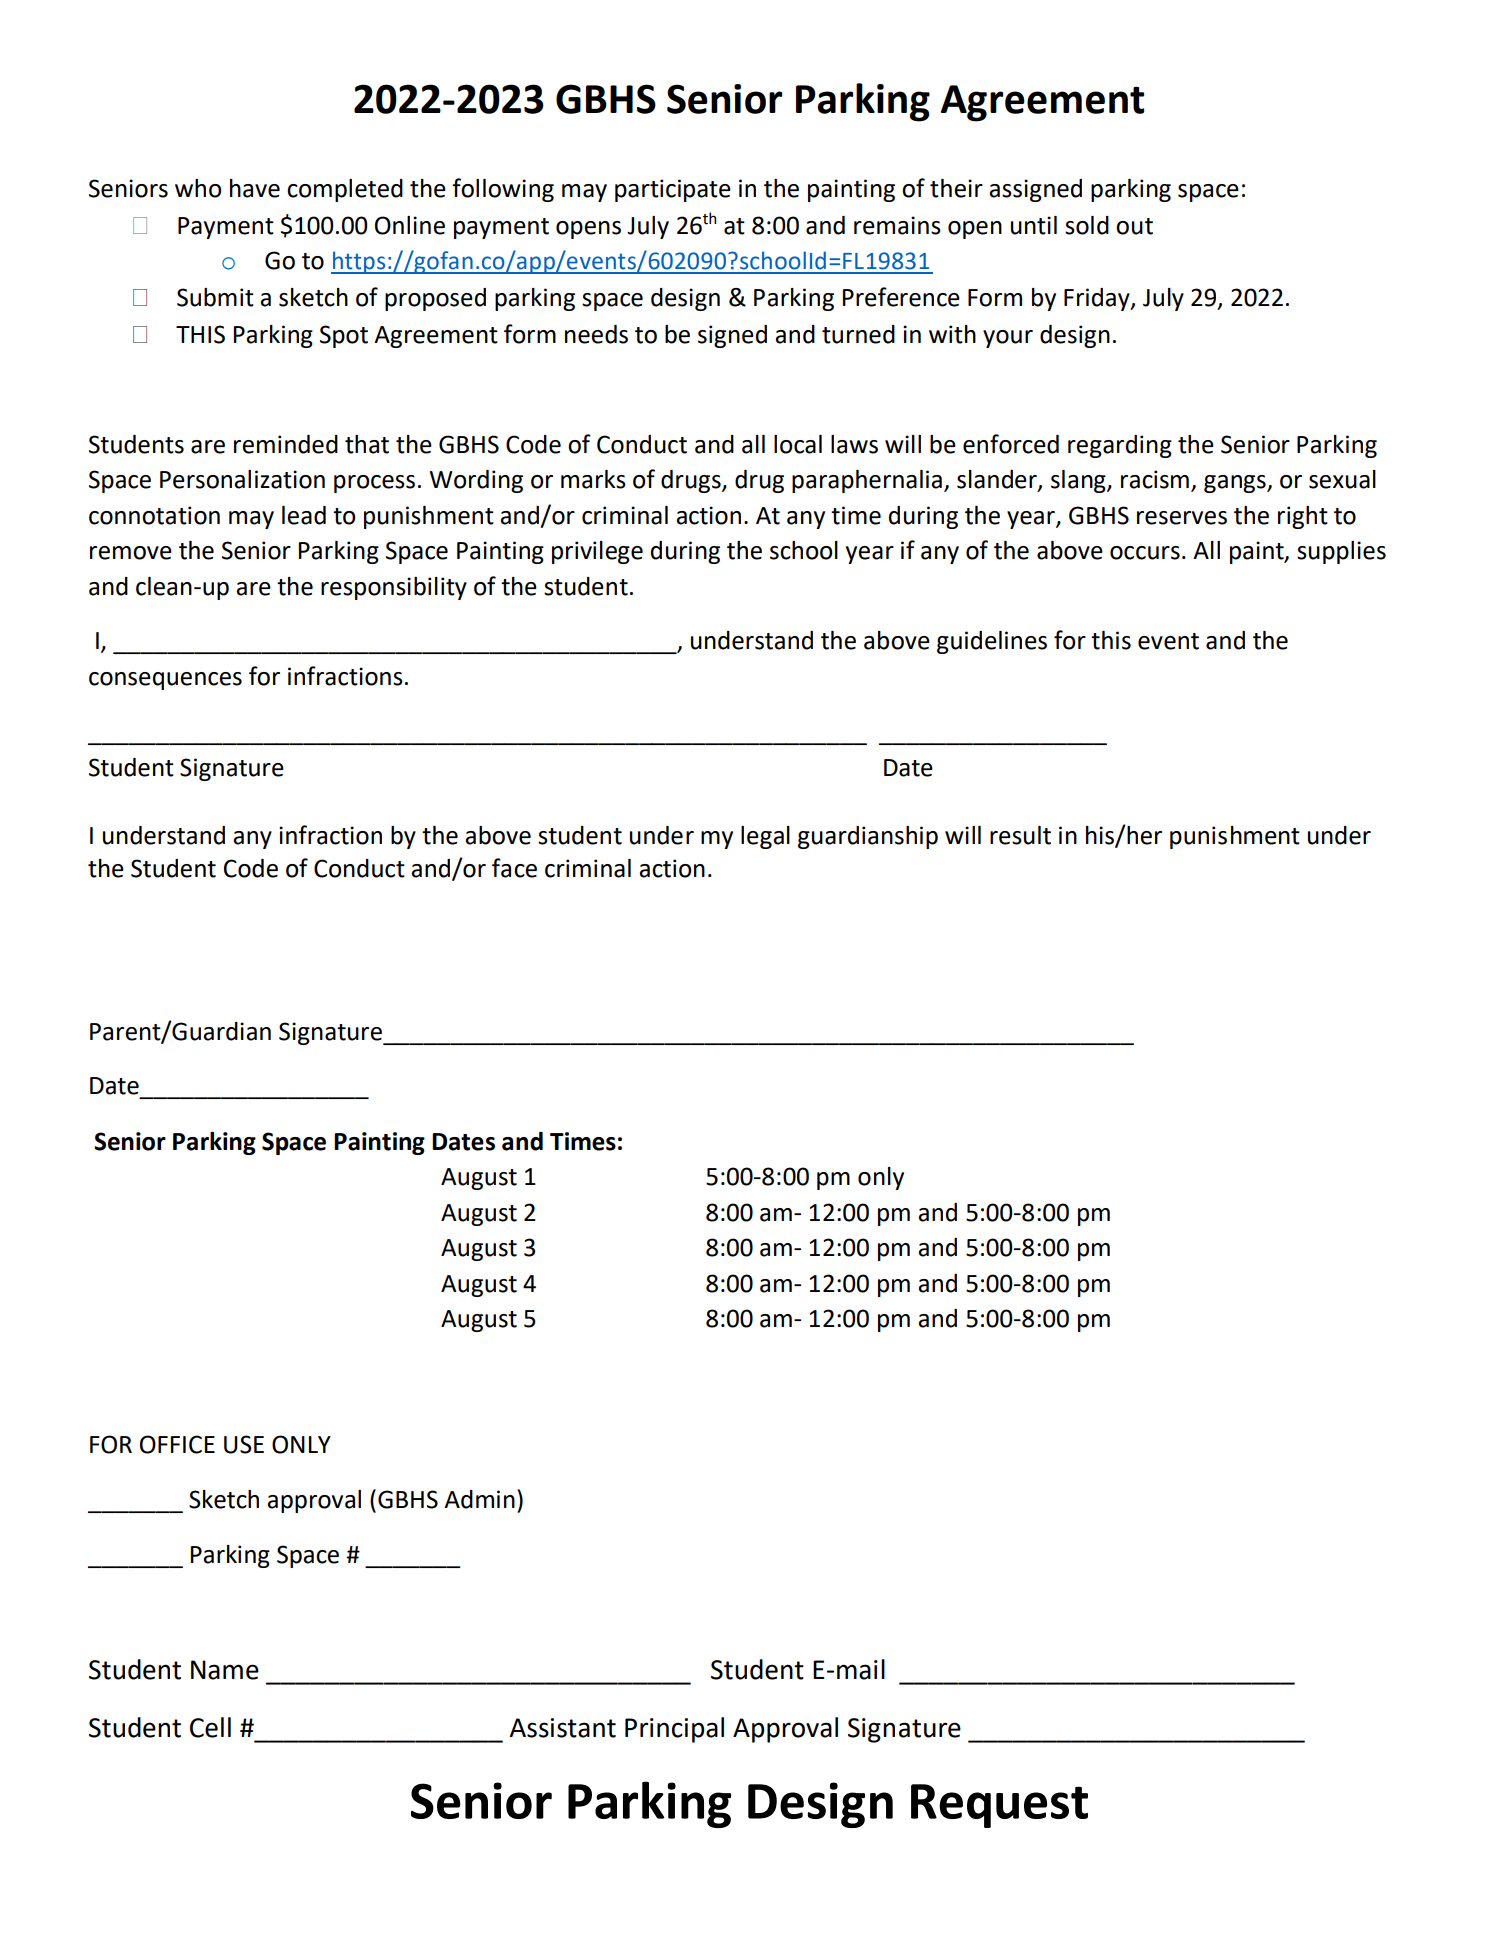 Image resolution: width=1499 pixels, height=1939 pixels. What do you see at coordinates (999, 1806) in the screenshot?
I see `Request` at bounding box center [999, 1806].
